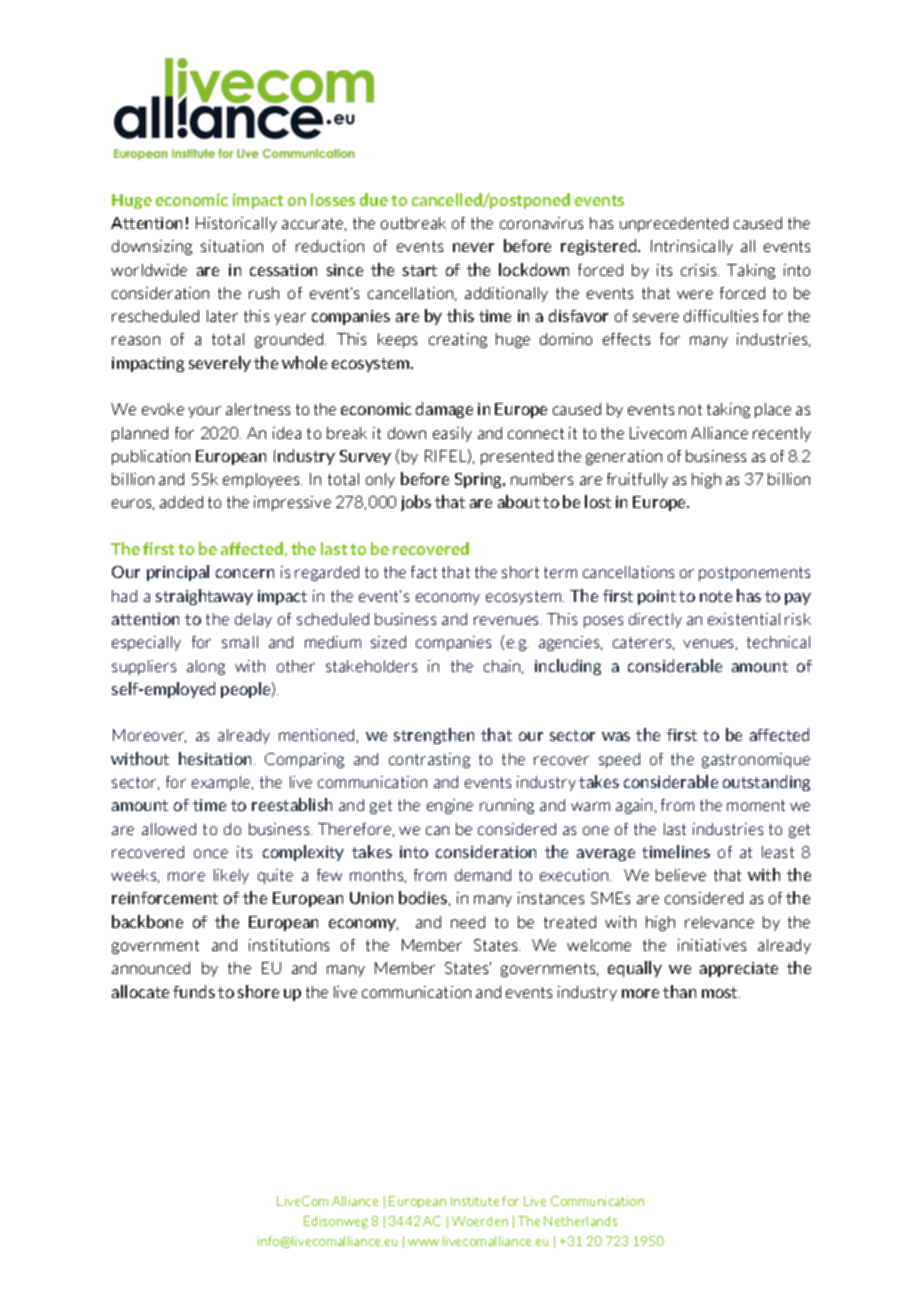  I want to click on Intrinsically, so click(692, 247).
